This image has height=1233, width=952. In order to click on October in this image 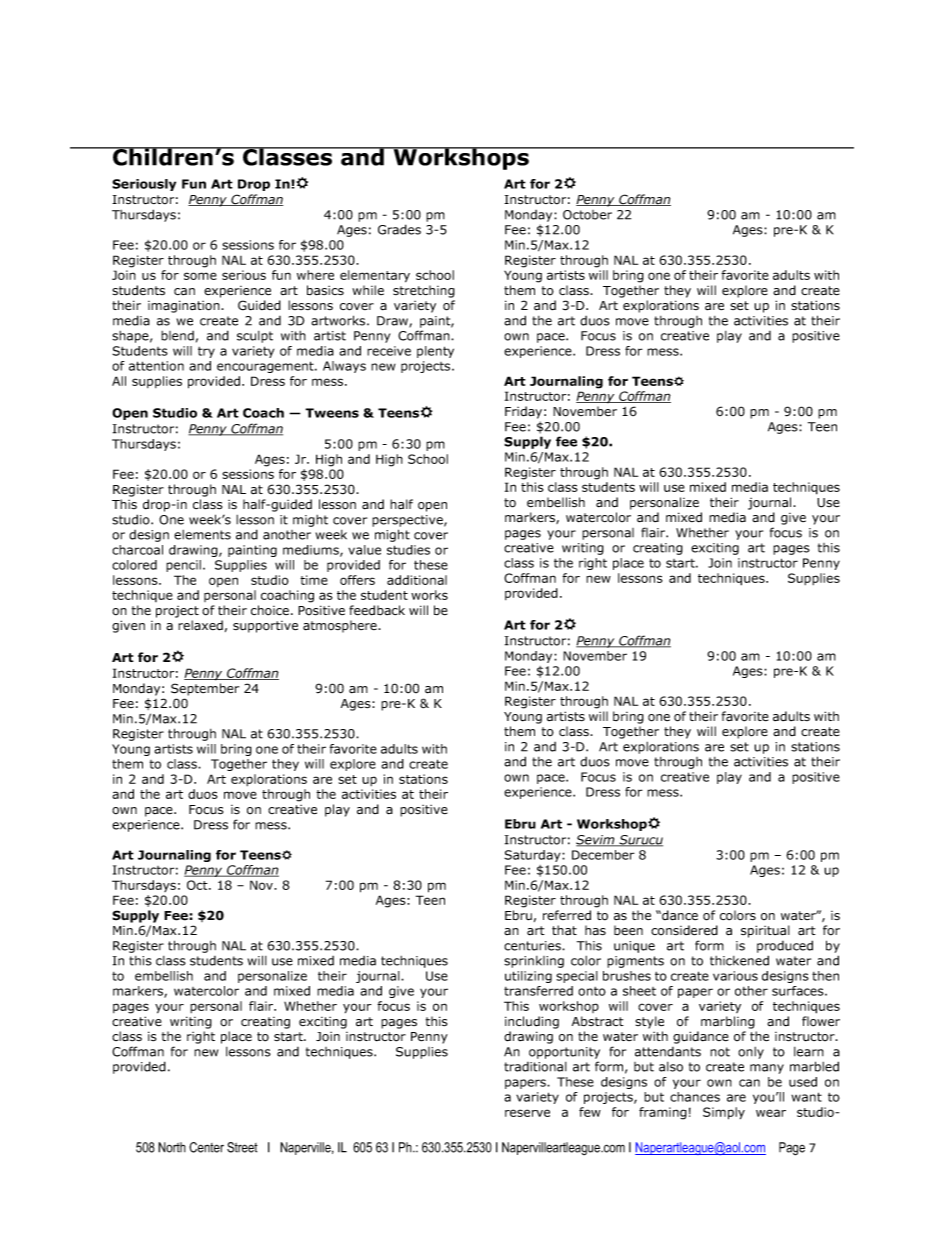, I will do `click(587, 215)`.
